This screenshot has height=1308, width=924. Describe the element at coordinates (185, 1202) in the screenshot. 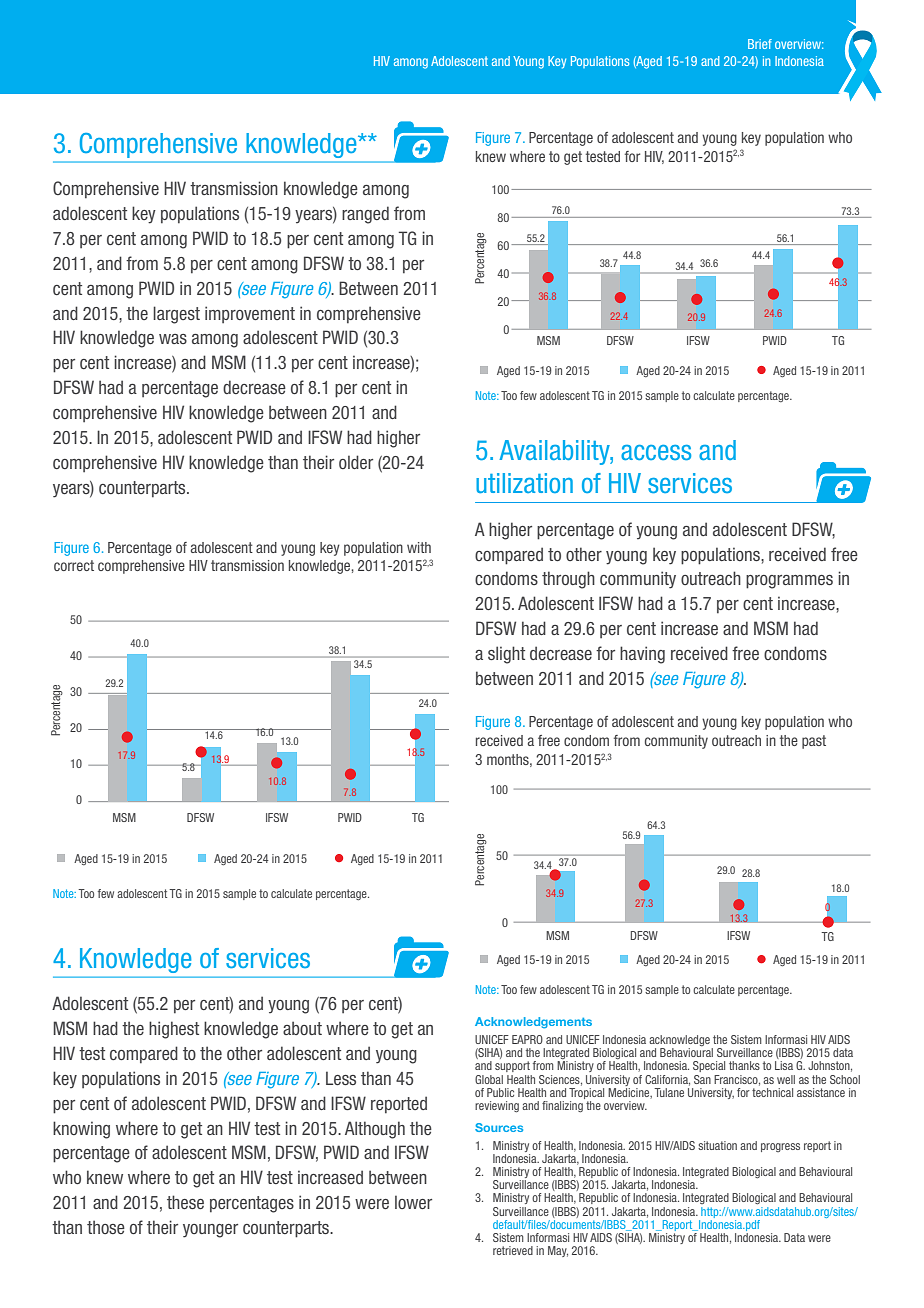

I see `these` at that location.
